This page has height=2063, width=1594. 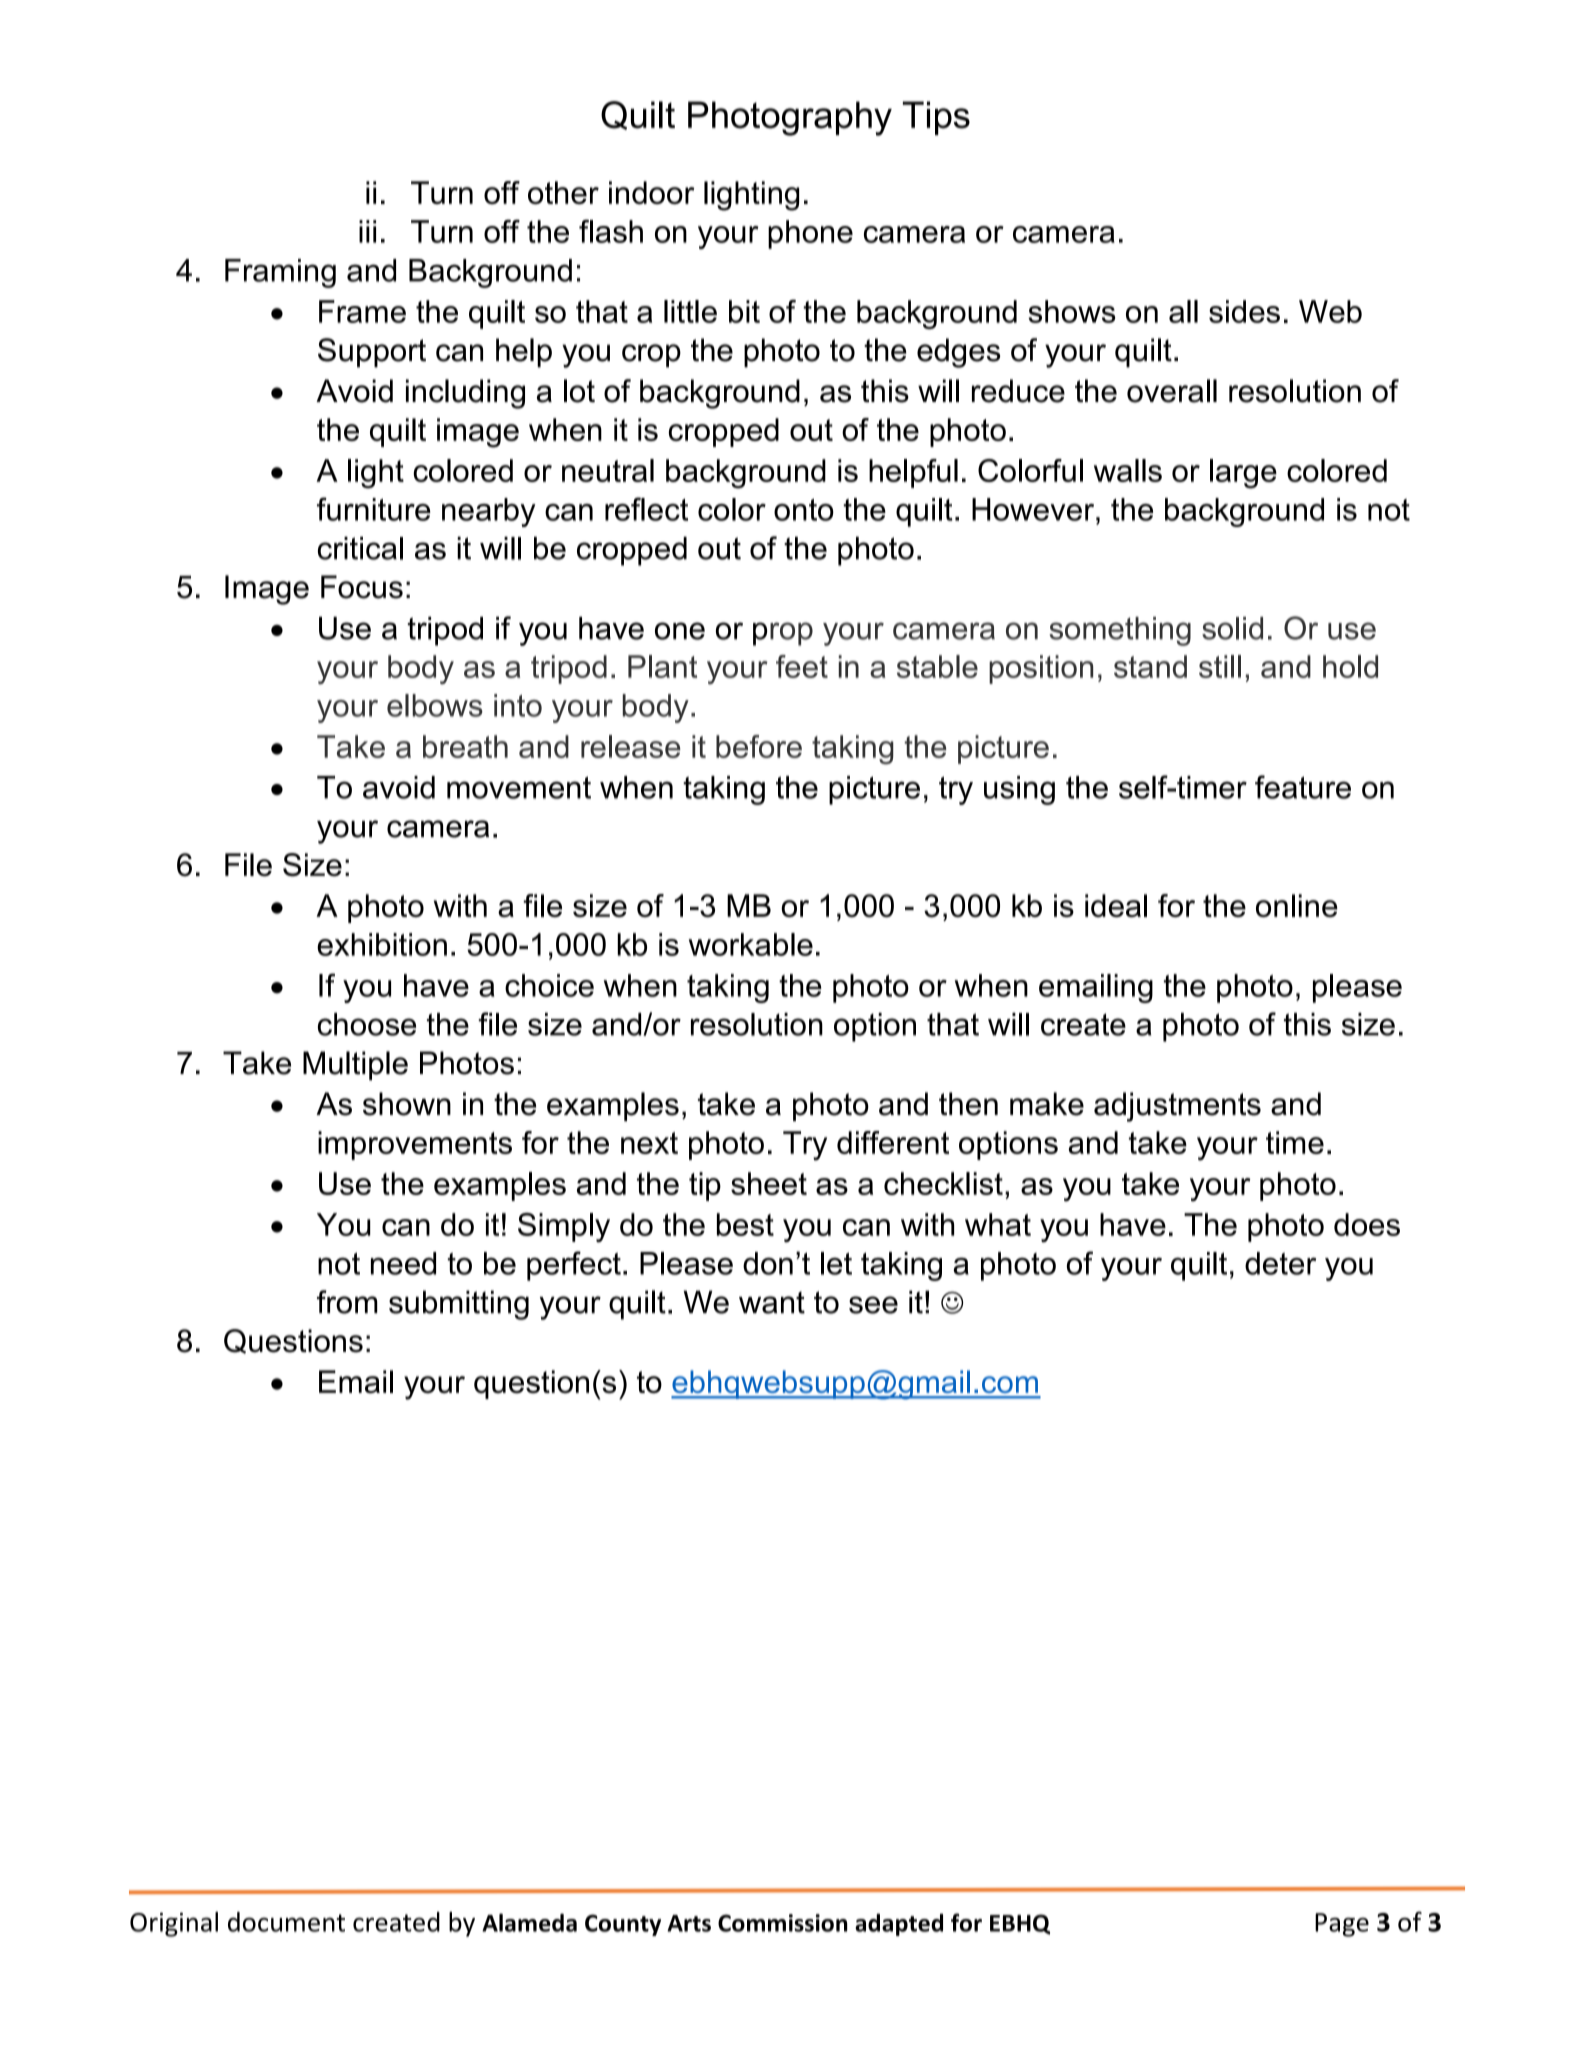 I want to click on want, so click(x=772, y=1302).
